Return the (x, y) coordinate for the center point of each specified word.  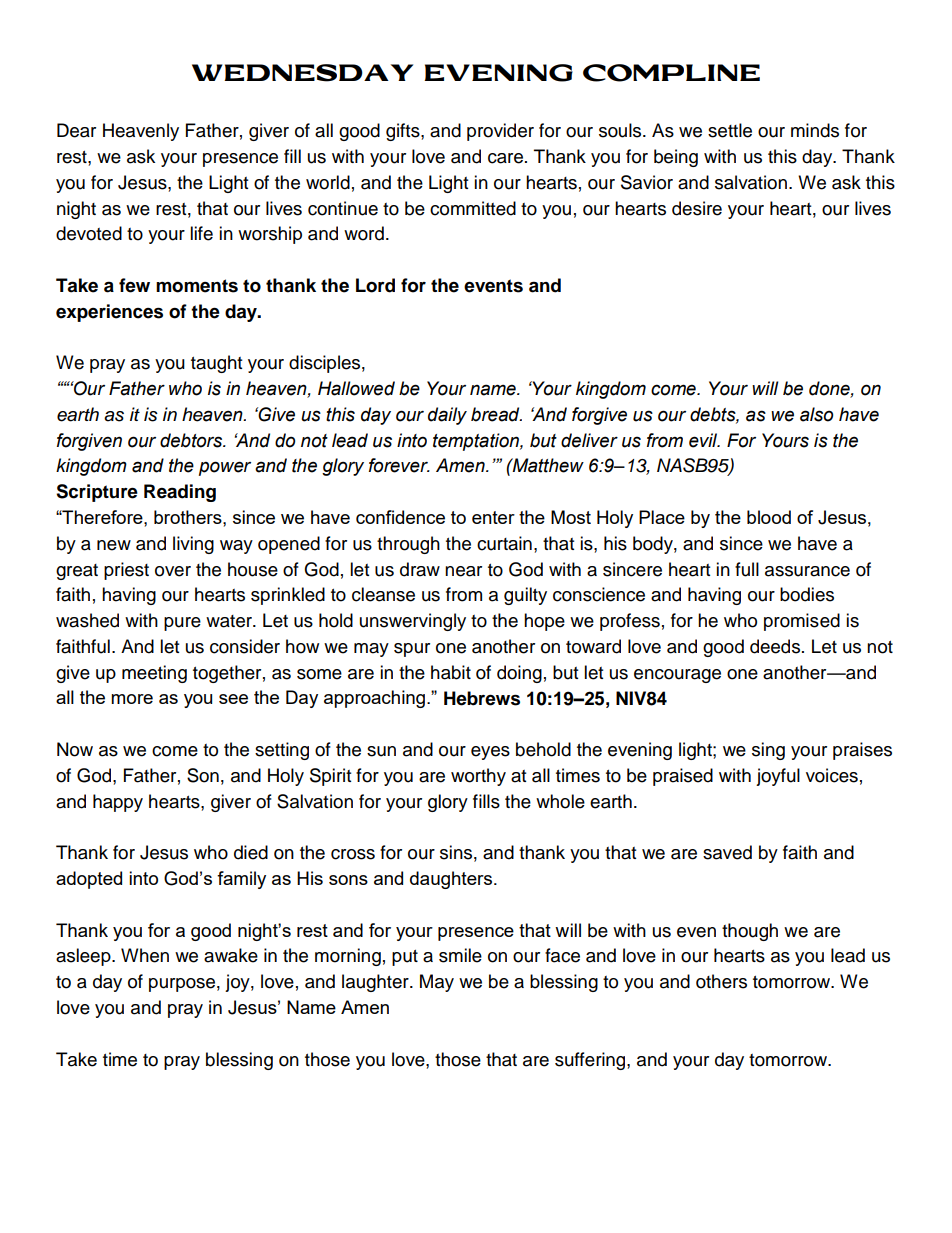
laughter (376, 983)
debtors (192, 440)
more (132, 699)
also (816, 414)
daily (447, 416)
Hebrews (482, 698)
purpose (182, 985)
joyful (778, 777)
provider (500, 132)
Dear (76, 130)
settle (730, 130)
